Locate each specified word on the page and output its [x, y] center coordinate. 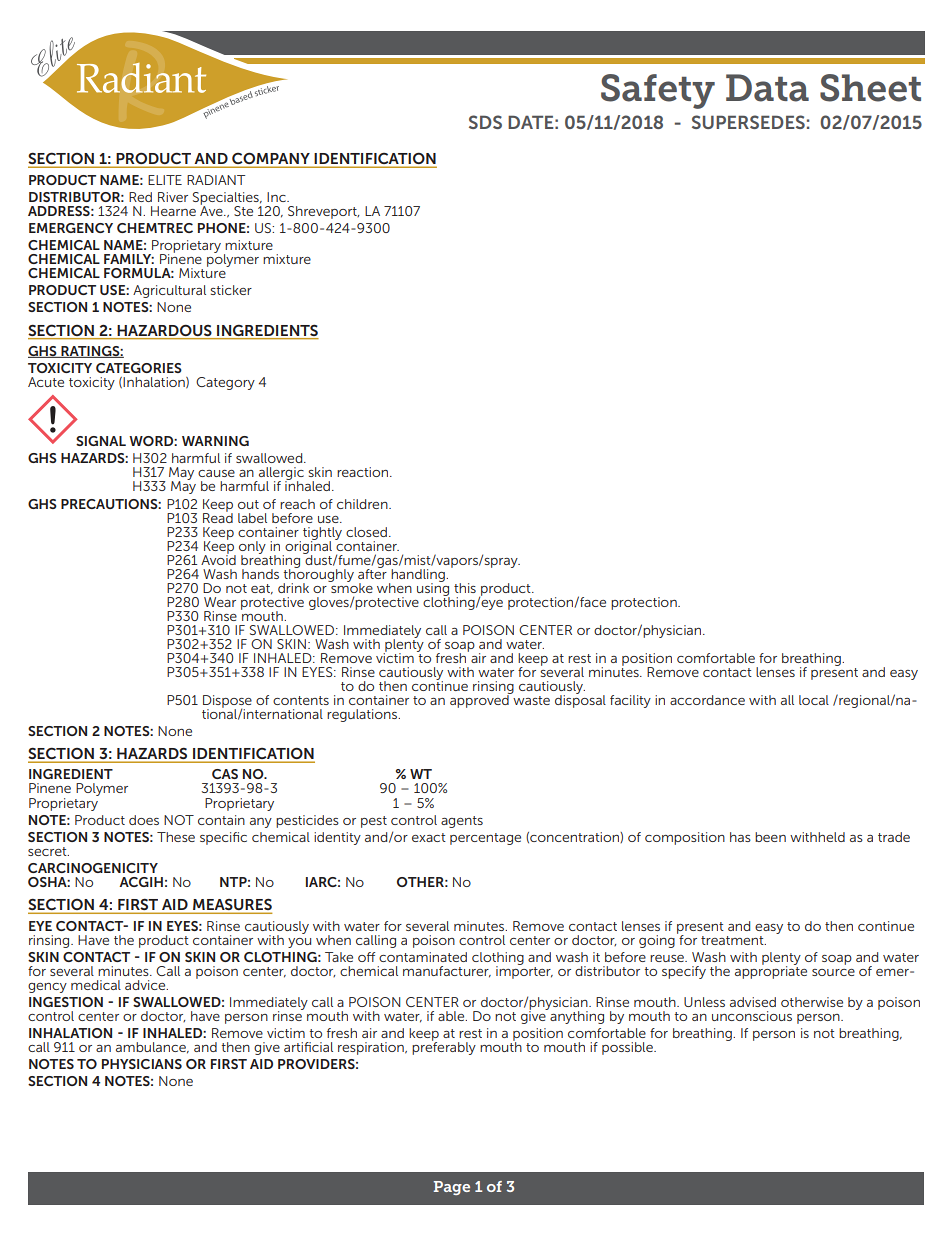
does [144, 820]
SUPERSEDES [748, 122]
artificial [308, 1047]
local [814, 700]
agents [462, 822]
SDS [485, 122]
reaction [364, 472]
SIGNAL [101, 441]
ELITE [165, 180]
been [770, 837]
